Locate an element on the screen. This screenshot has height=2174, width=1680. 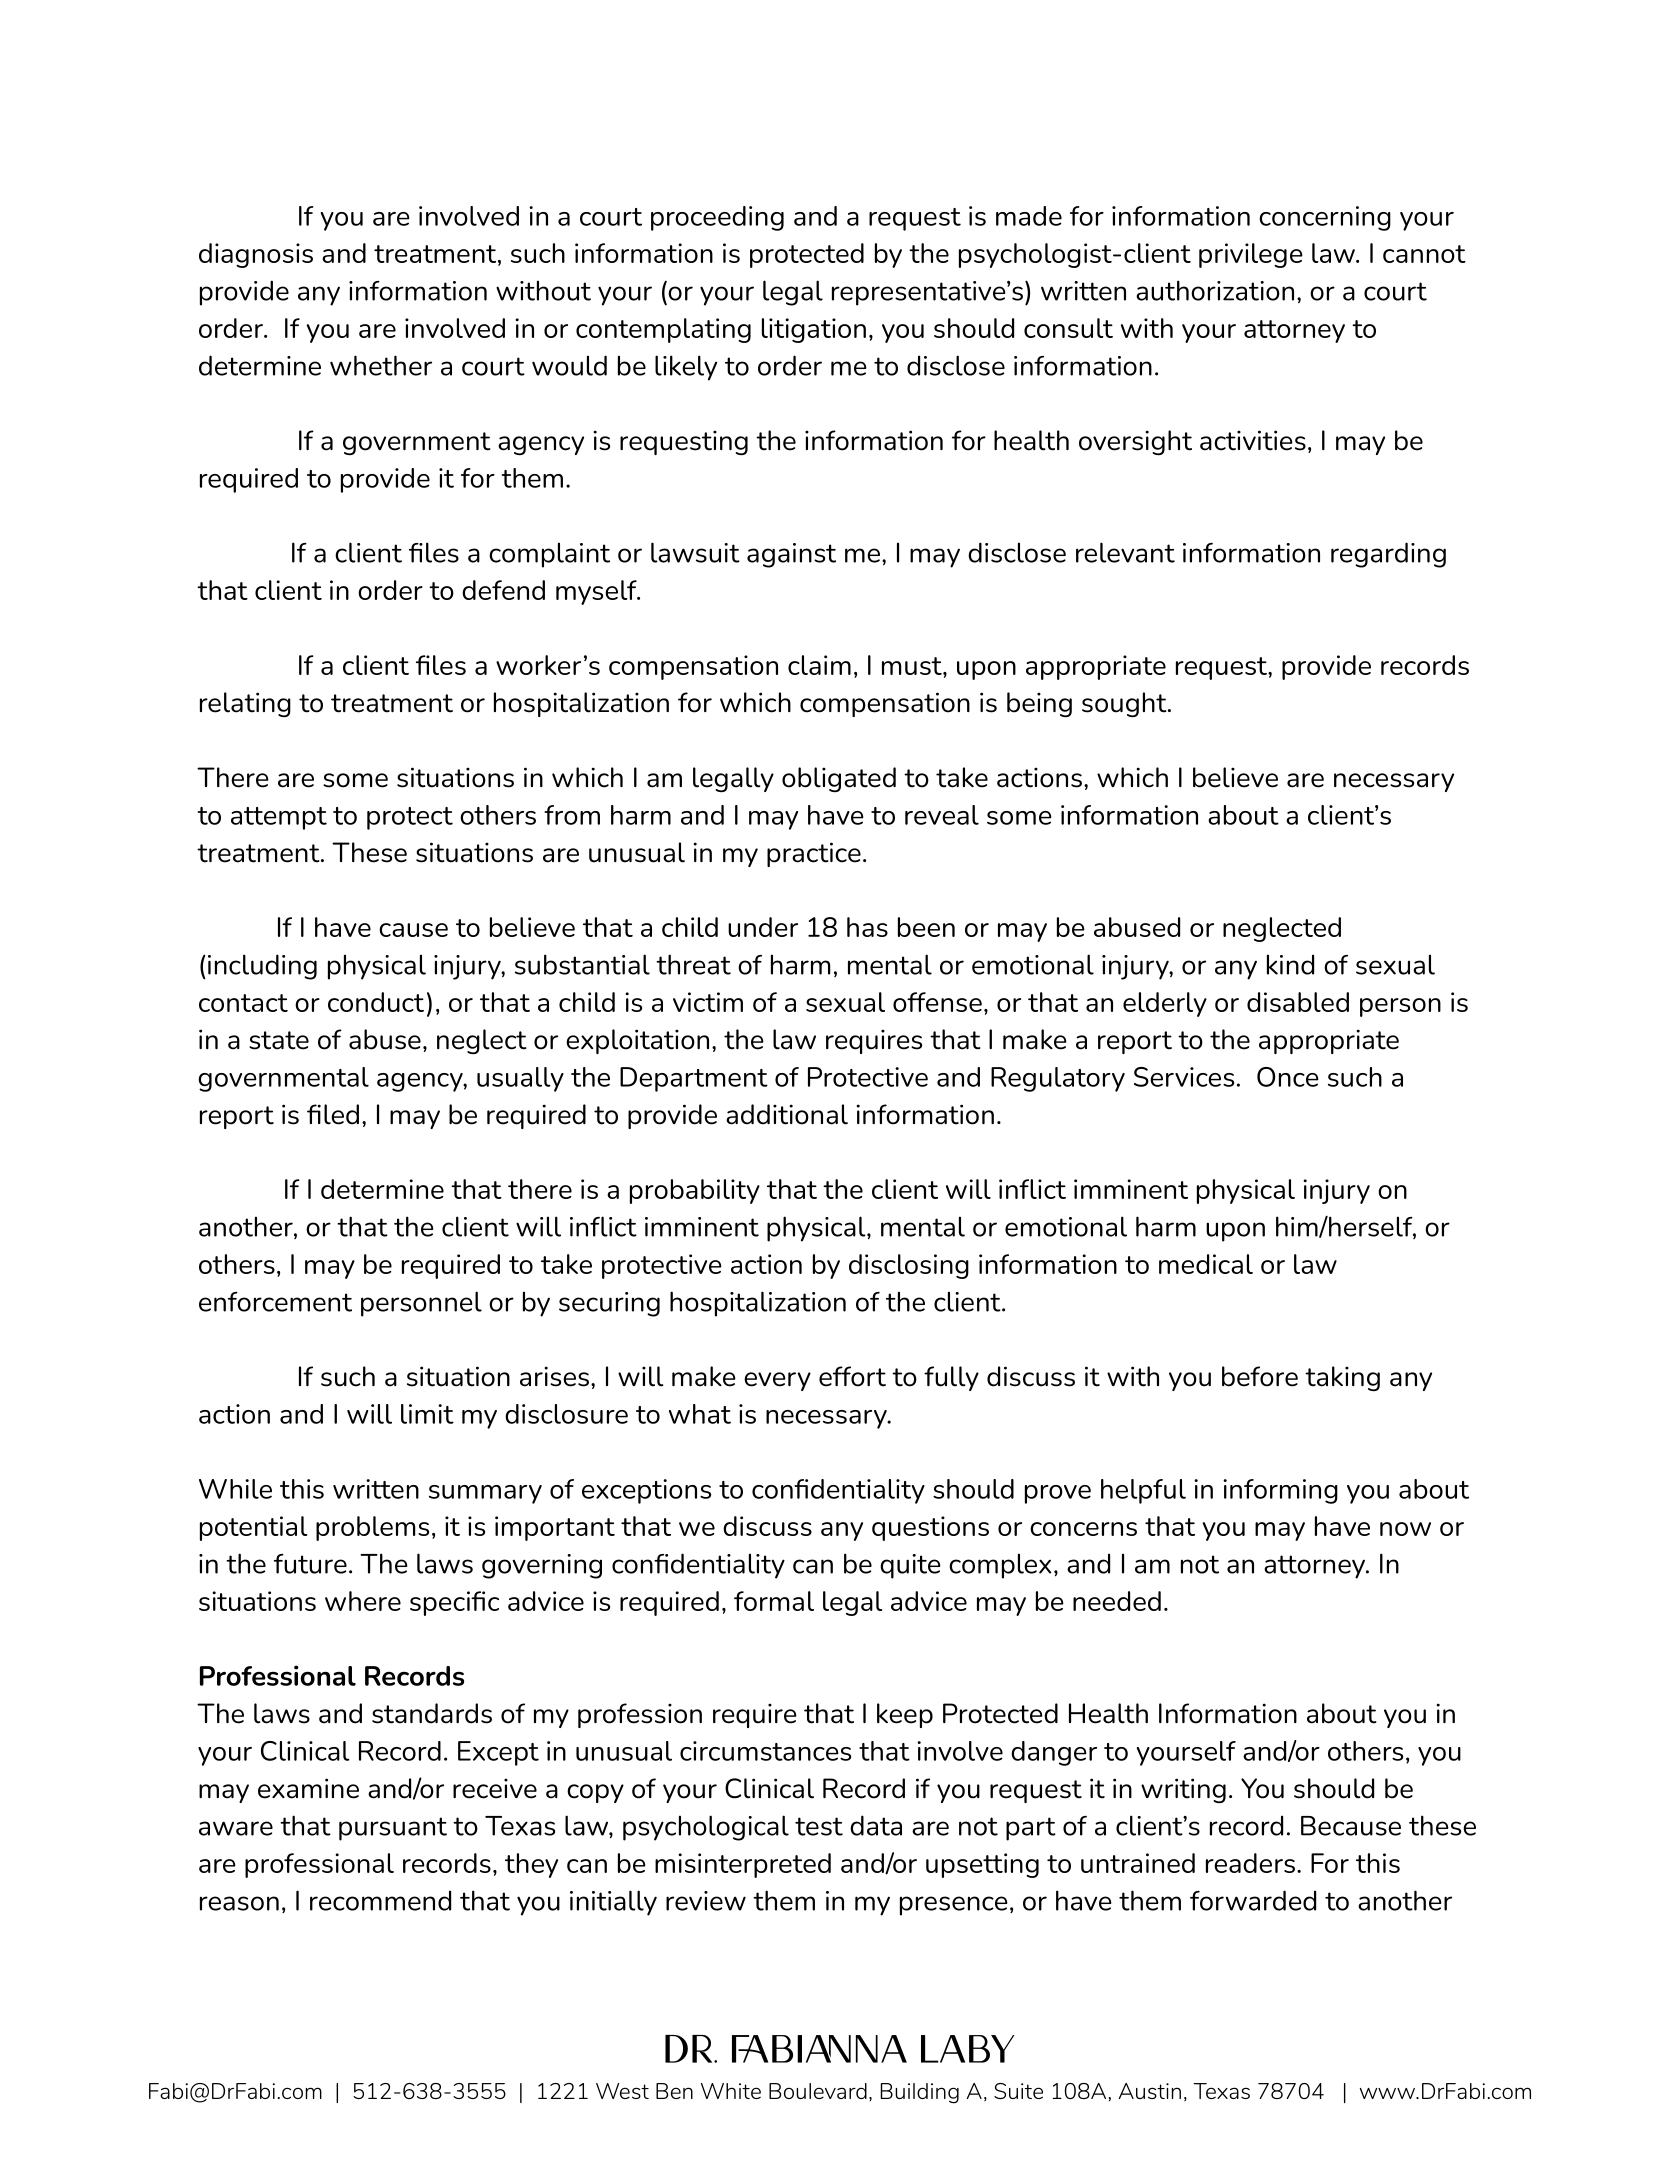
attempt is located at coordinates (279, 818).
